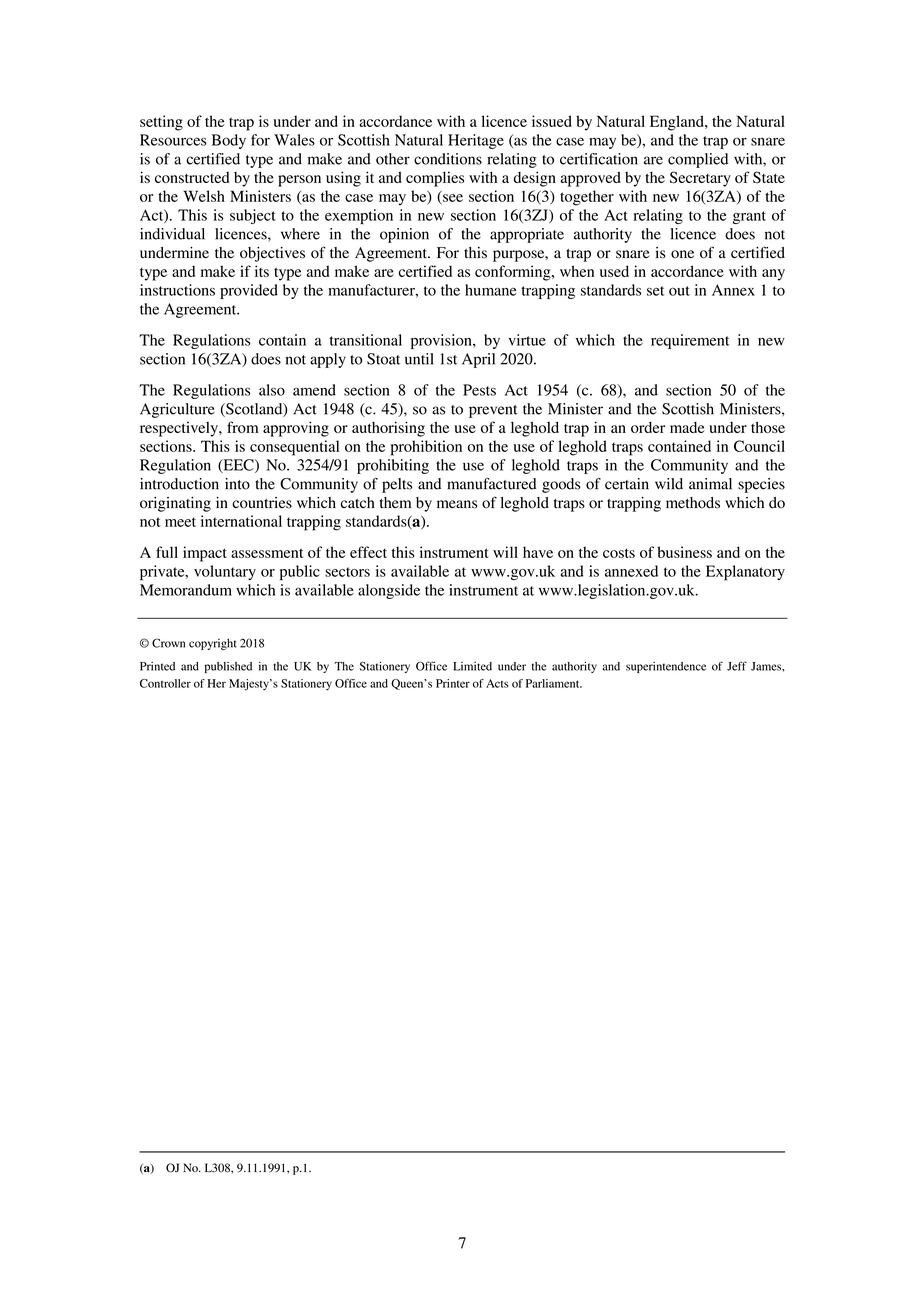  What do you see at coordinates (505, 552) in the screenshot?
I see `will` at bounding box center [505, 552].
